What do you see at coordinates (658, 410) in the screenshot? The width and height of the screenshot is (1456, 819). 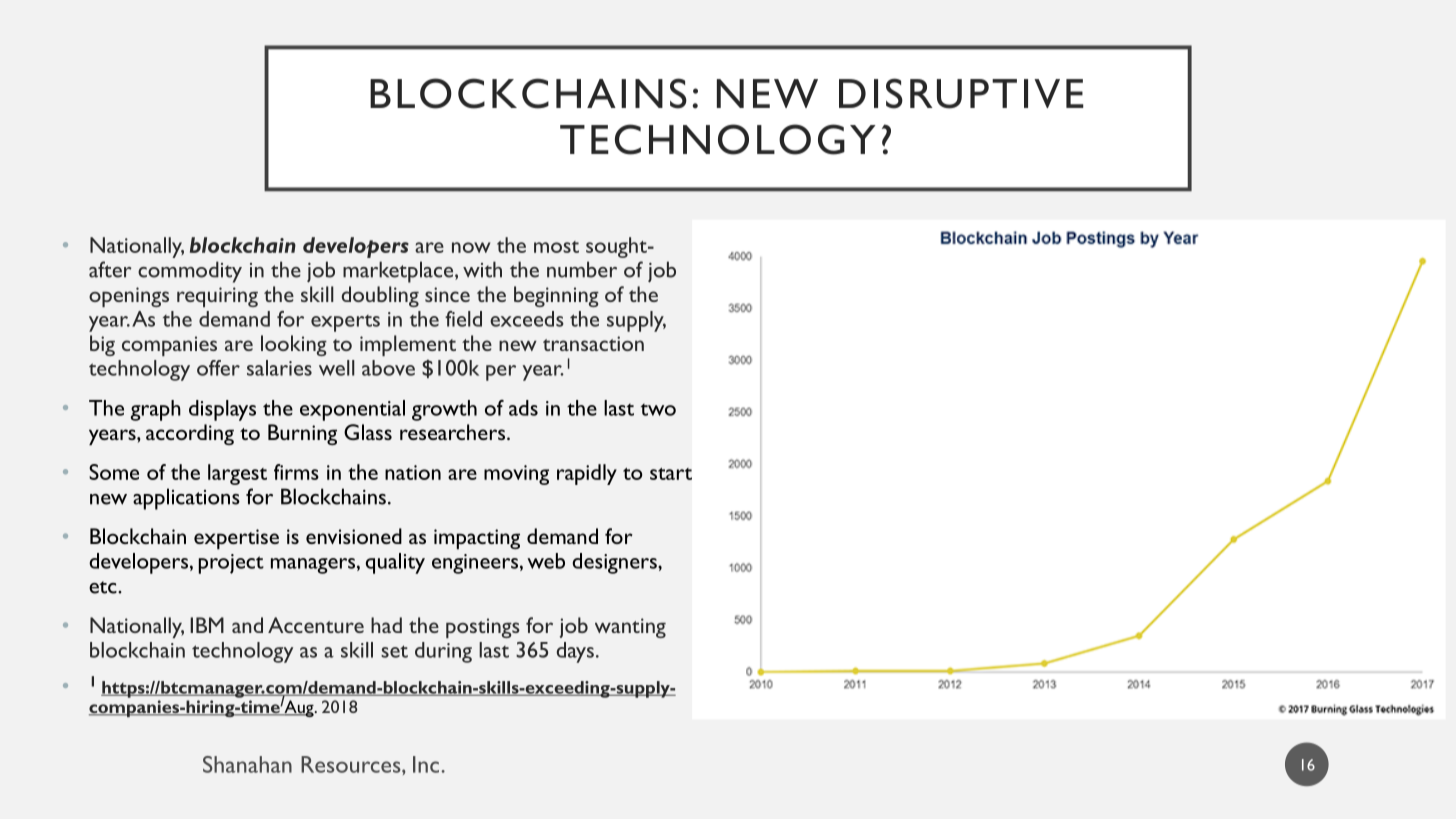 I see `two` at bounding box center [658, 410].
